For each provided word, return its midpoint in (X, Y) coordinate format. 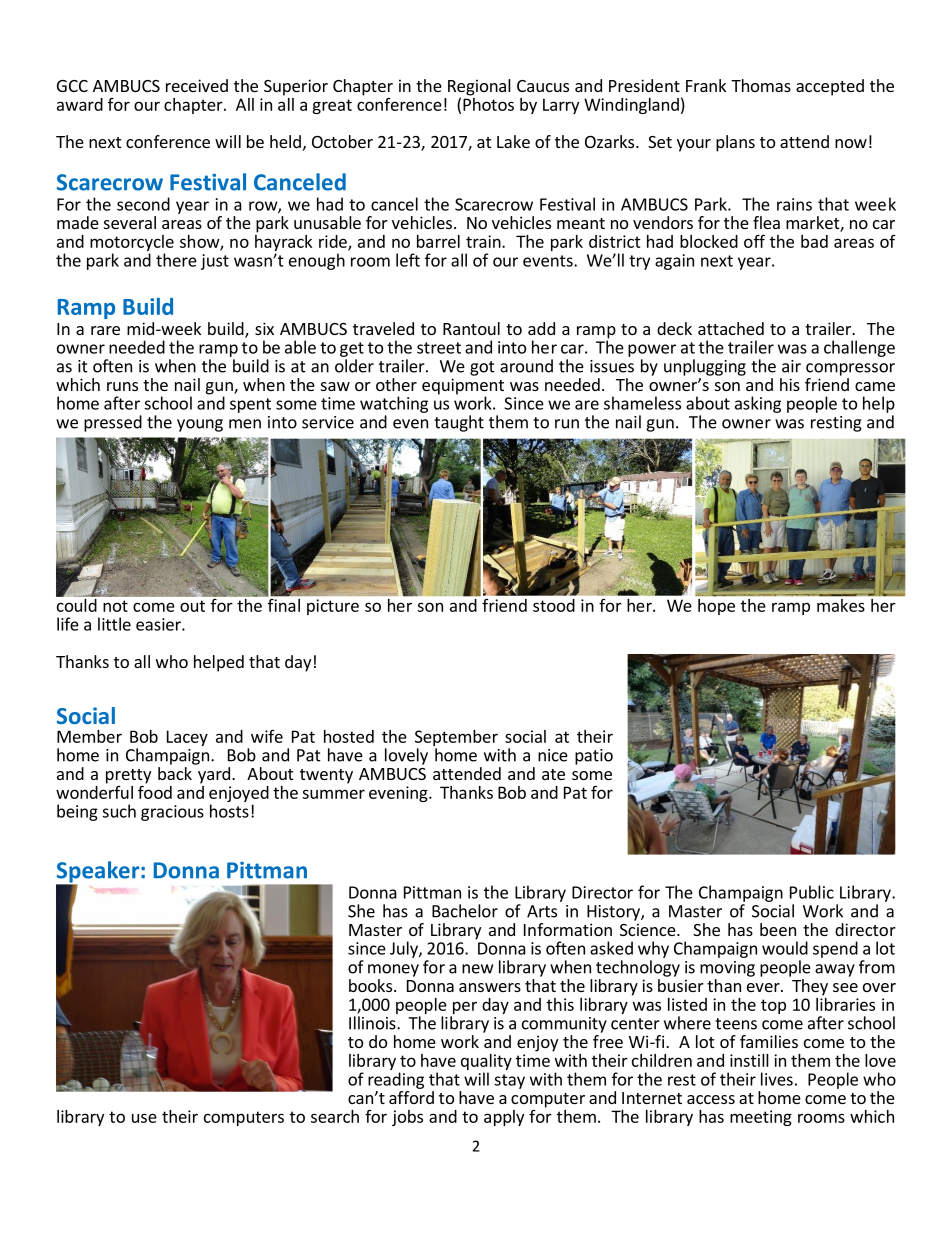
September (456, 738)
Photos (488, 103)
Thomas (761, 85)
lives (777, 1079)
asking (758, 404)
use (144, 1118)
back (175, 773)
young (200, 425)
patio (594, 757)
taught (459, 423)
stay (509, 1081)
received (197, 85)
